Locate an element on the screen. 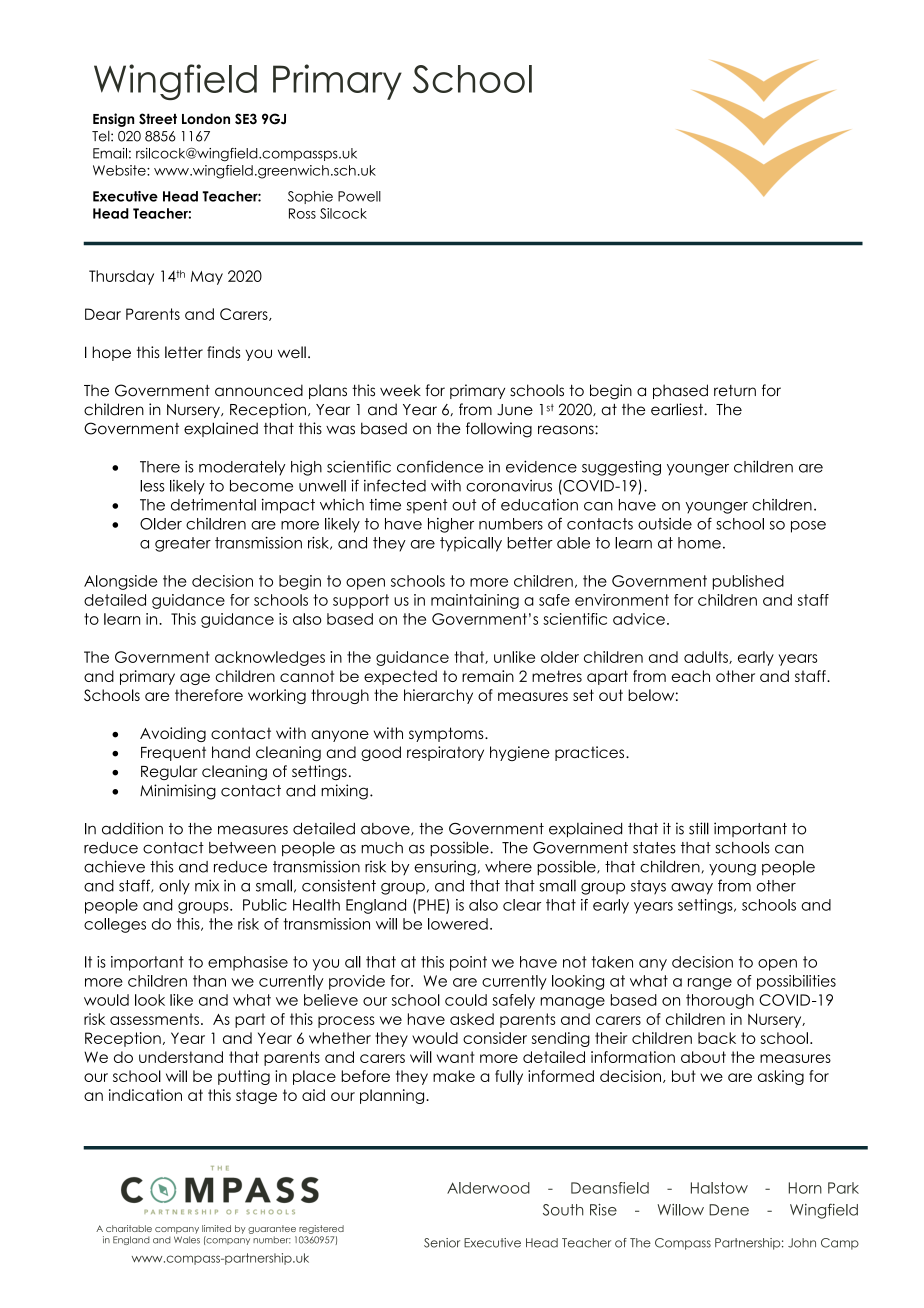 This screenshot has width=924, height=1308. remain is located at coordinates (488, 676).
